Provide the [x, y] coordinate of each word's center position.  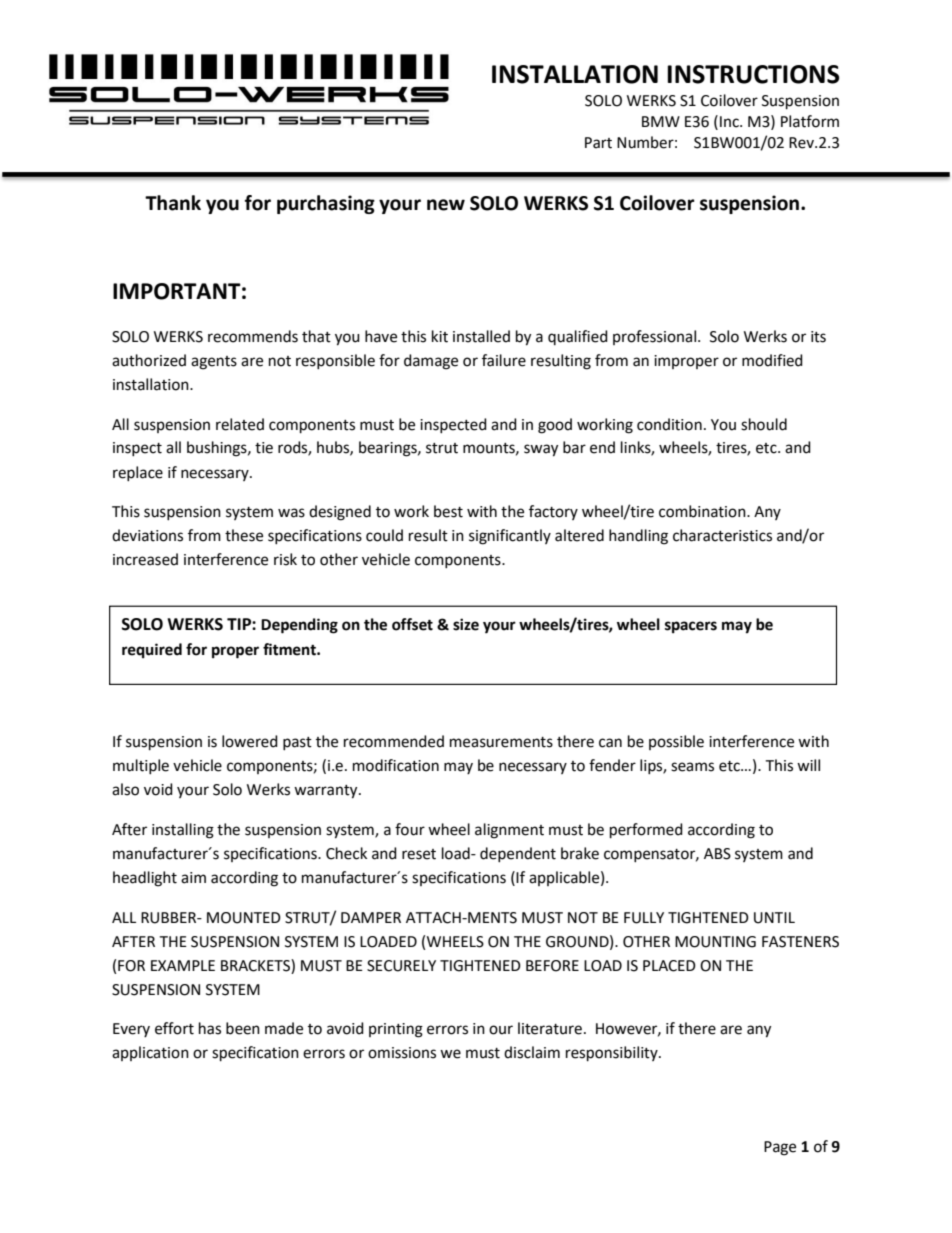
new [446, 205]
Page [780, 1148]
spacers [691, 627]
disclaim [532, 1052]
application [150, 1053]
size [466, 624]
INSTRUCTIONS [753, 74]
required [152, 651]
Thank [173, 203]
